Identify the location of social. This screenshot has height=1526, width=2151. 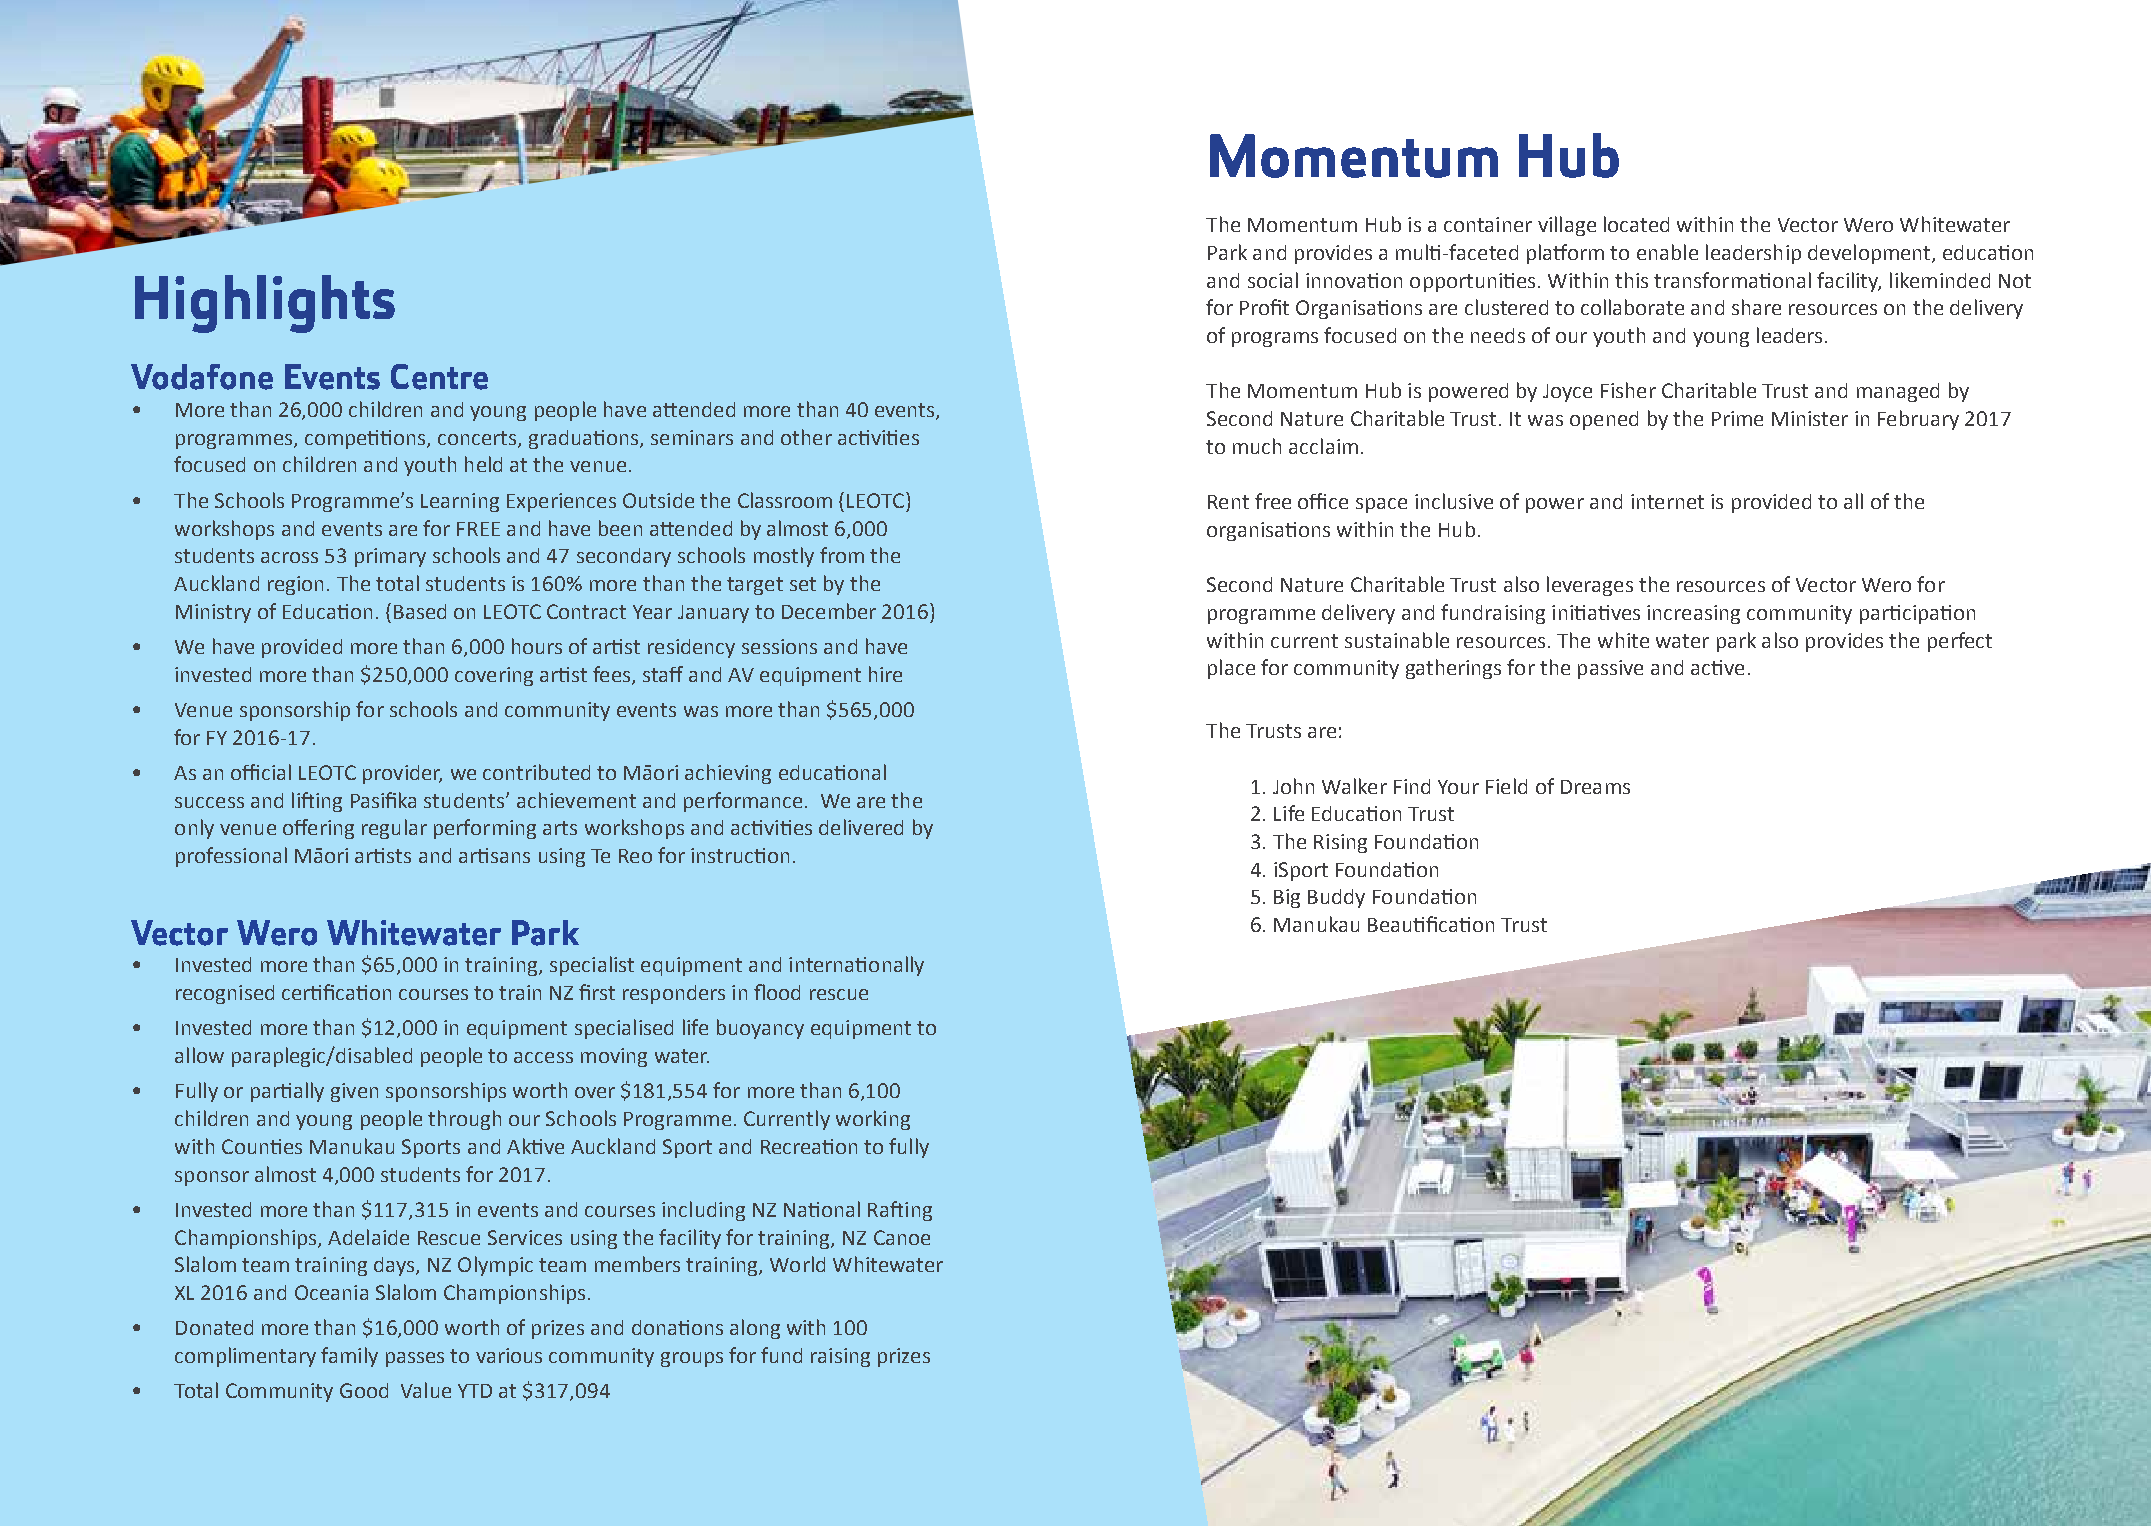
(1273, 280).
